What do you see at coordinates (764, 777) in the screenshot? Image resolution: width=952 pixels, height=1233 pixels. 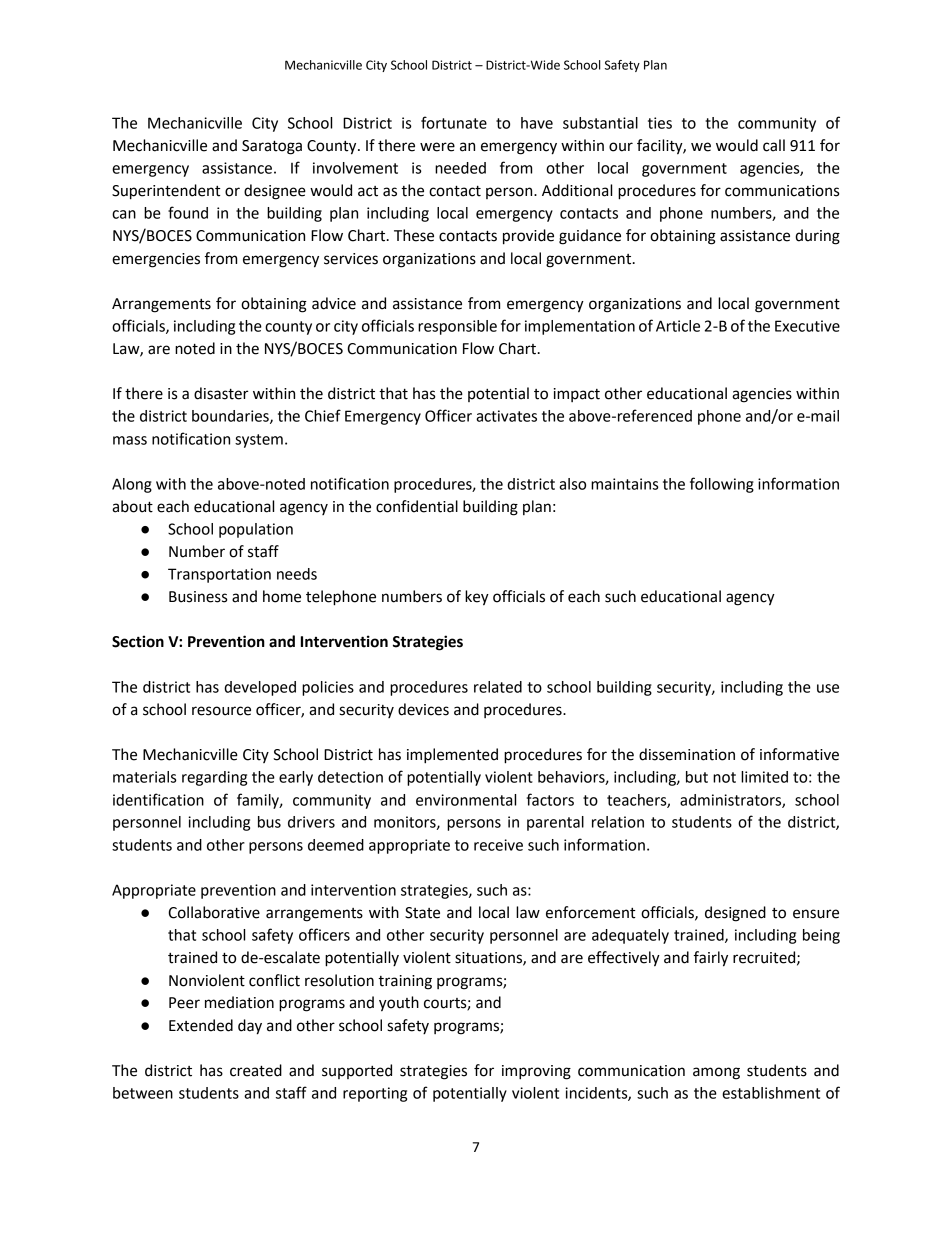 I see `limited` at bounding box center [764, 777].
